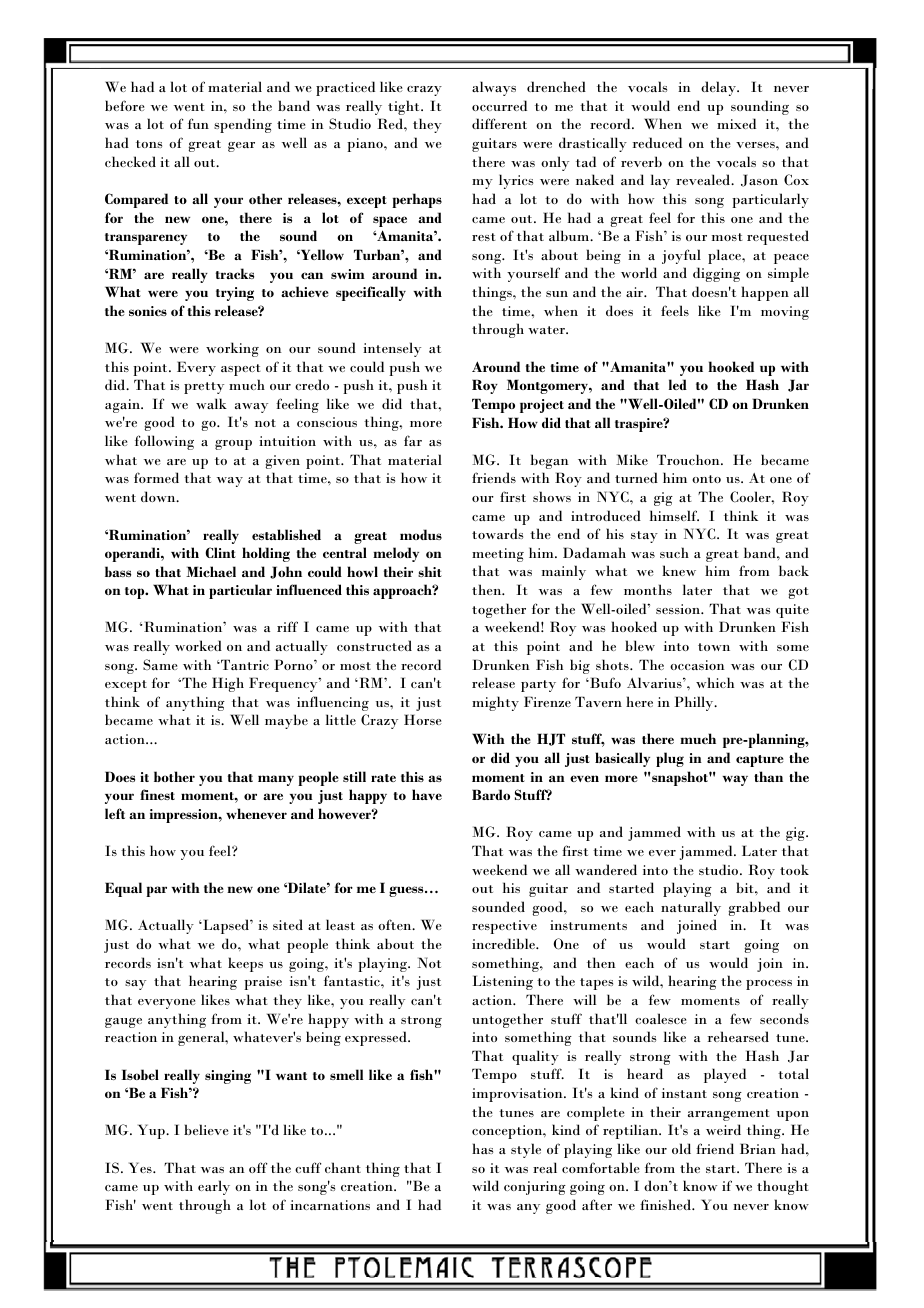 This screenshot has height=1308, width=924. What do you see at coordinates (198, 645) in the screenshot?
I see `worked` at bounding box center [198, 645].
